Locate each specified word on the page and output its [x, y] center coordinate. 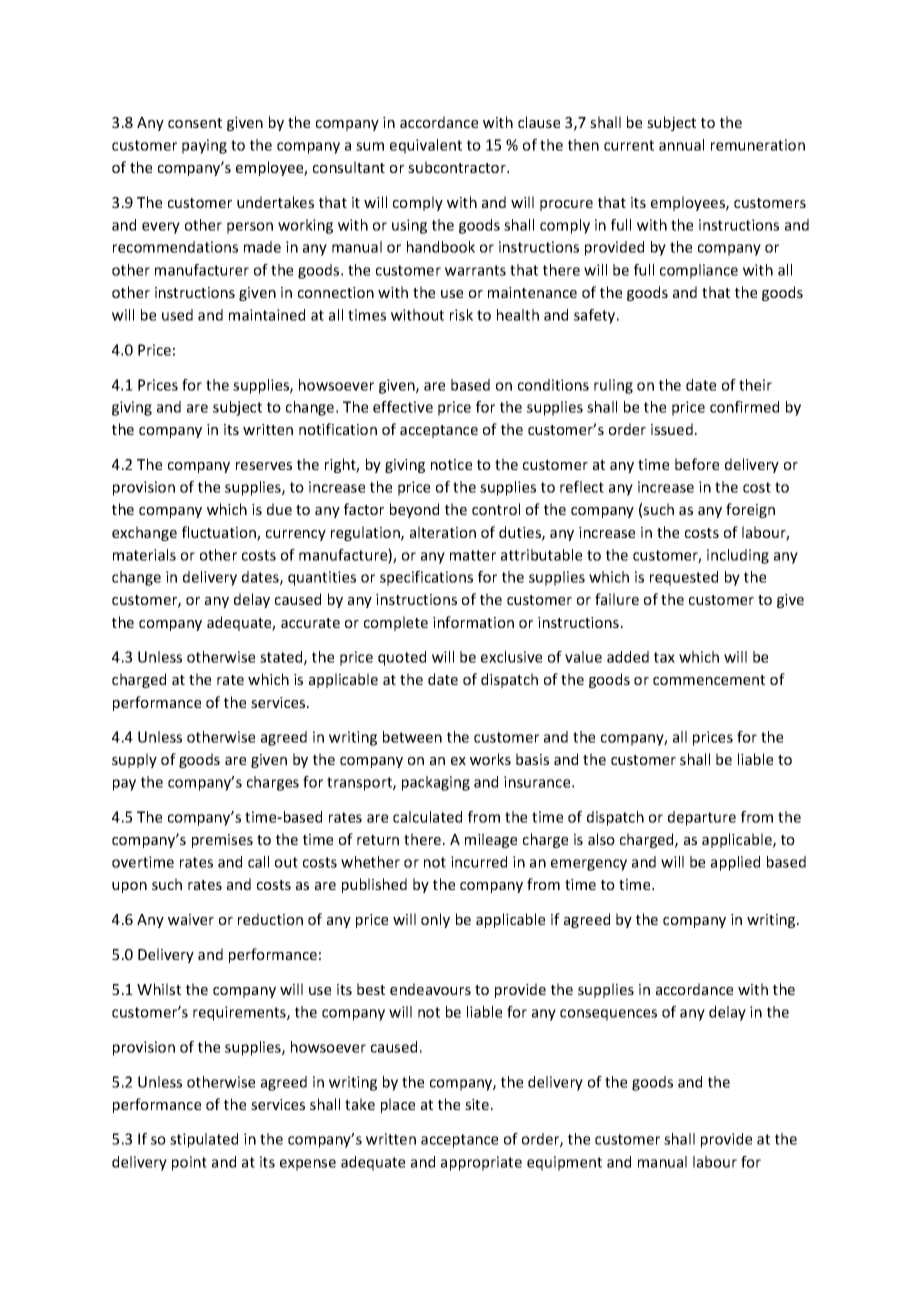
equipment [564, 1163]
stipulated [204, 1140]
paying [204, 146]
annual [681, 145]
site [477, 1104]
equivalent [426, 146]
